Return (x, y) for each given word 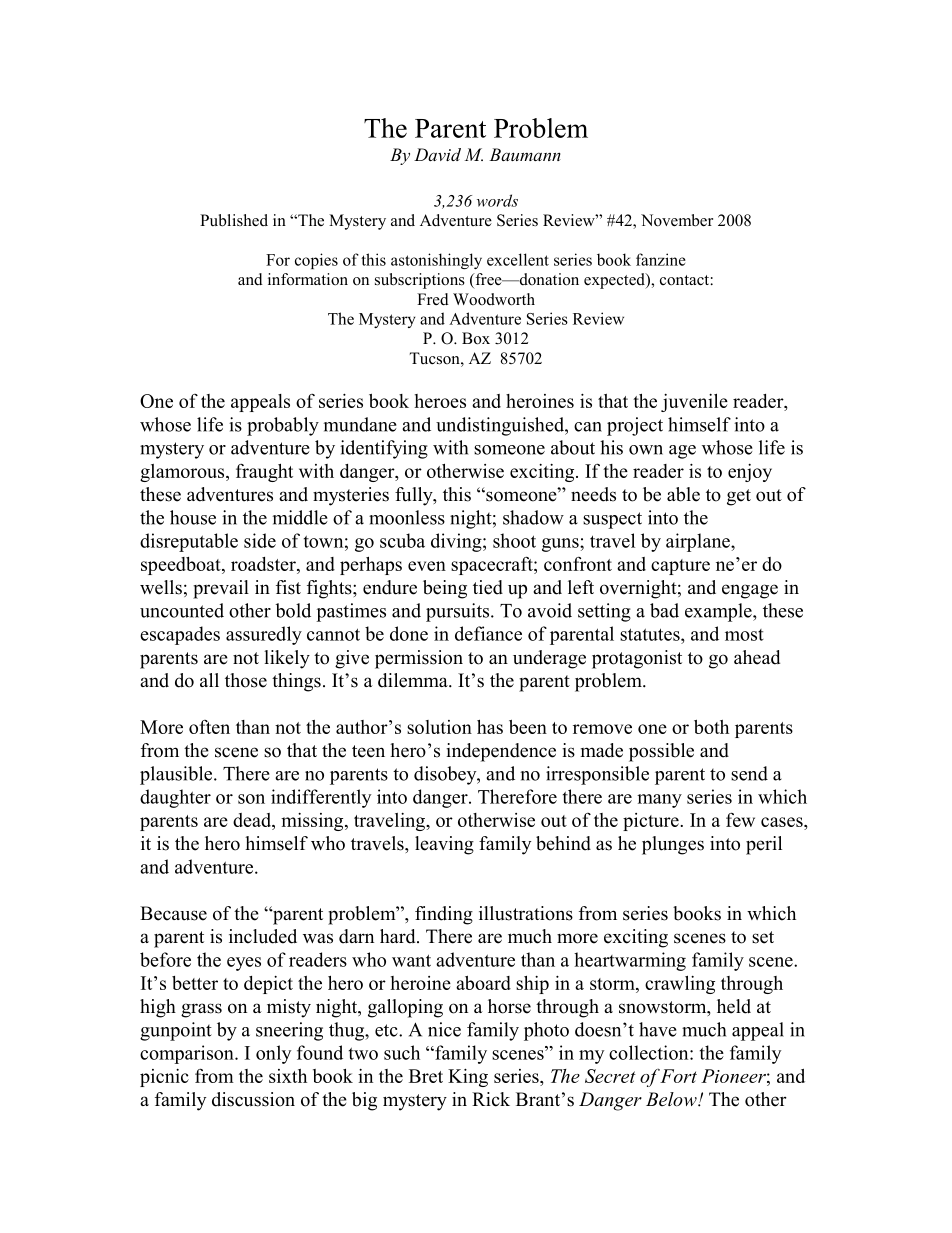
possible (661, 752)
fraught (264, 473)
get (739, 497)
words (497, 200)
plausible (177, 775)
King (468, 1078)
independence (501, 752)
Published (234, 220)
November (677, 220)
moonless (407, 517)
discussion (253, 1099)
